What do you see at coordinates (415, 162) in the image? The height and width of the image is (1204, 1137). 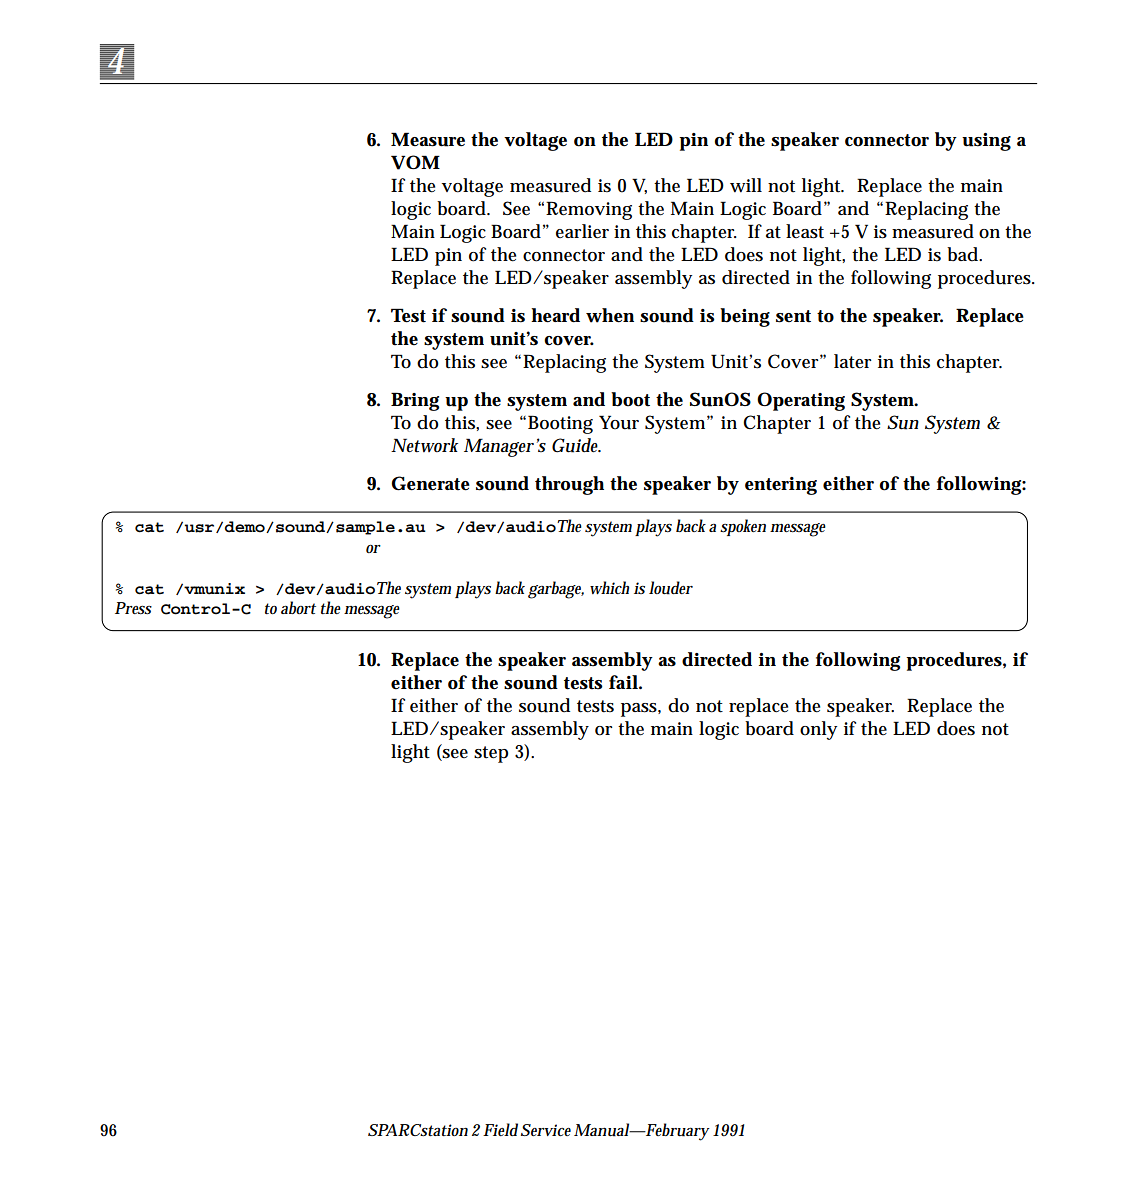 I see `VOM` at bounding box center [415, 162].
